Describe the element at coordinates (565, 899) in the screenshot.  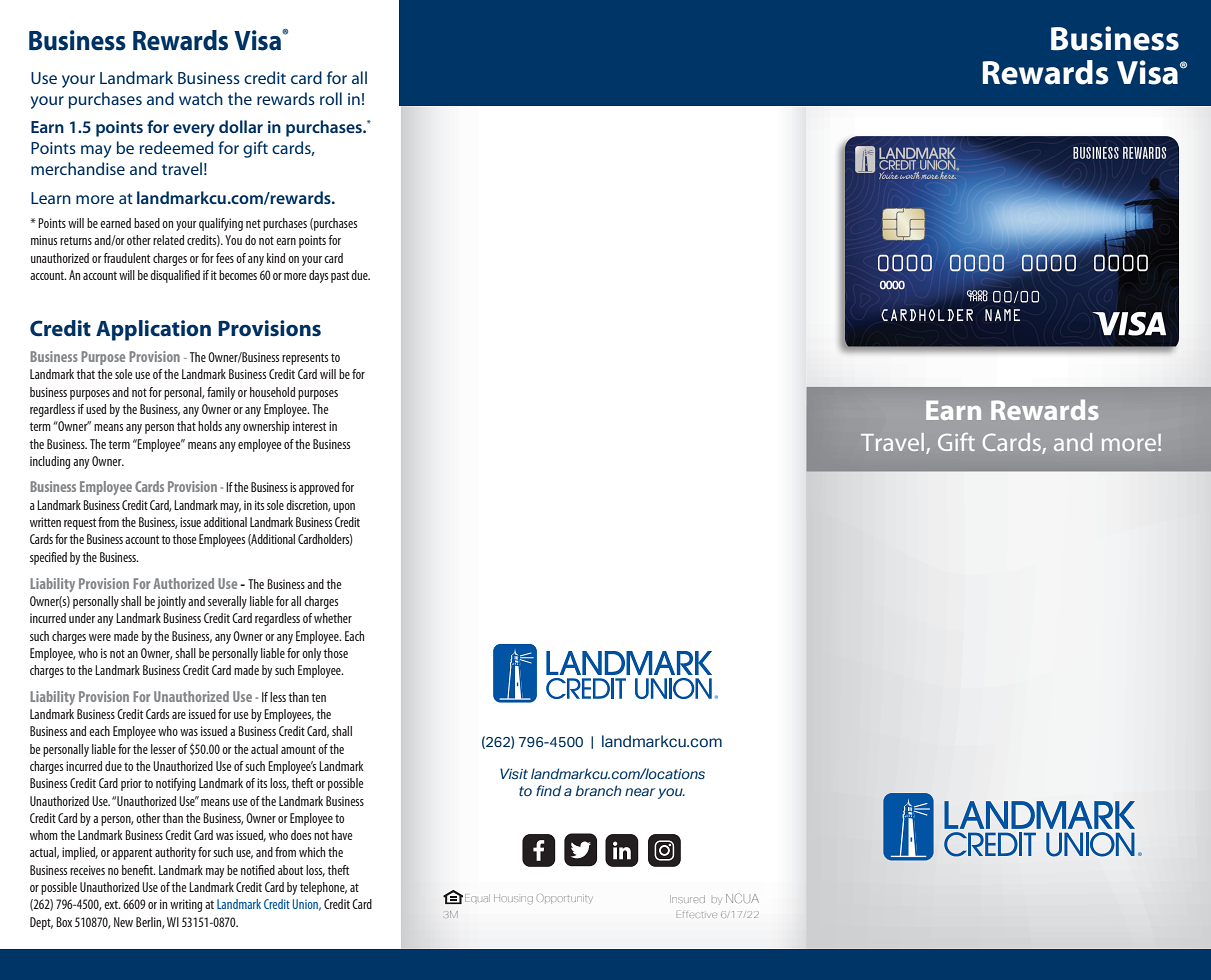
I see `Opportunity` at that location.
